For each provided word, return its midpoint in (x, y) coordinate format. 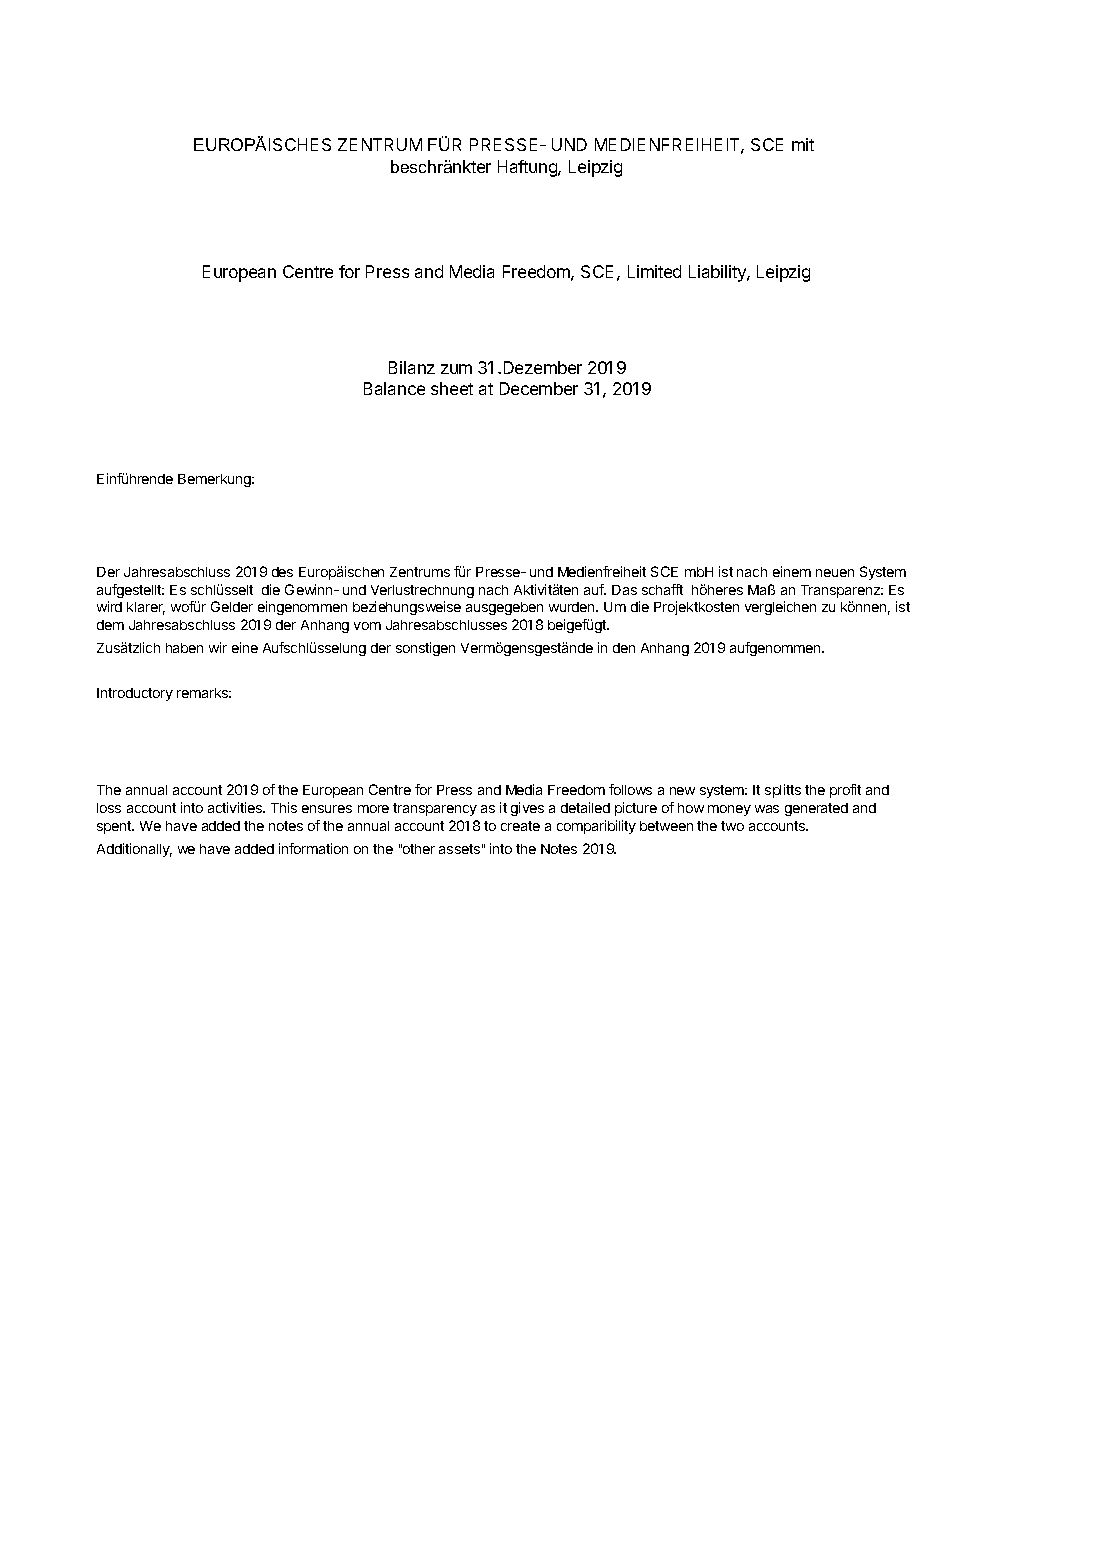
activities (236, 807)
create (520, 826)
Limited (654, 271)
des (282, 572)
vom (367, 626)
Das (624, 590)
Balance (394, 388)
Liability (718, 273)
